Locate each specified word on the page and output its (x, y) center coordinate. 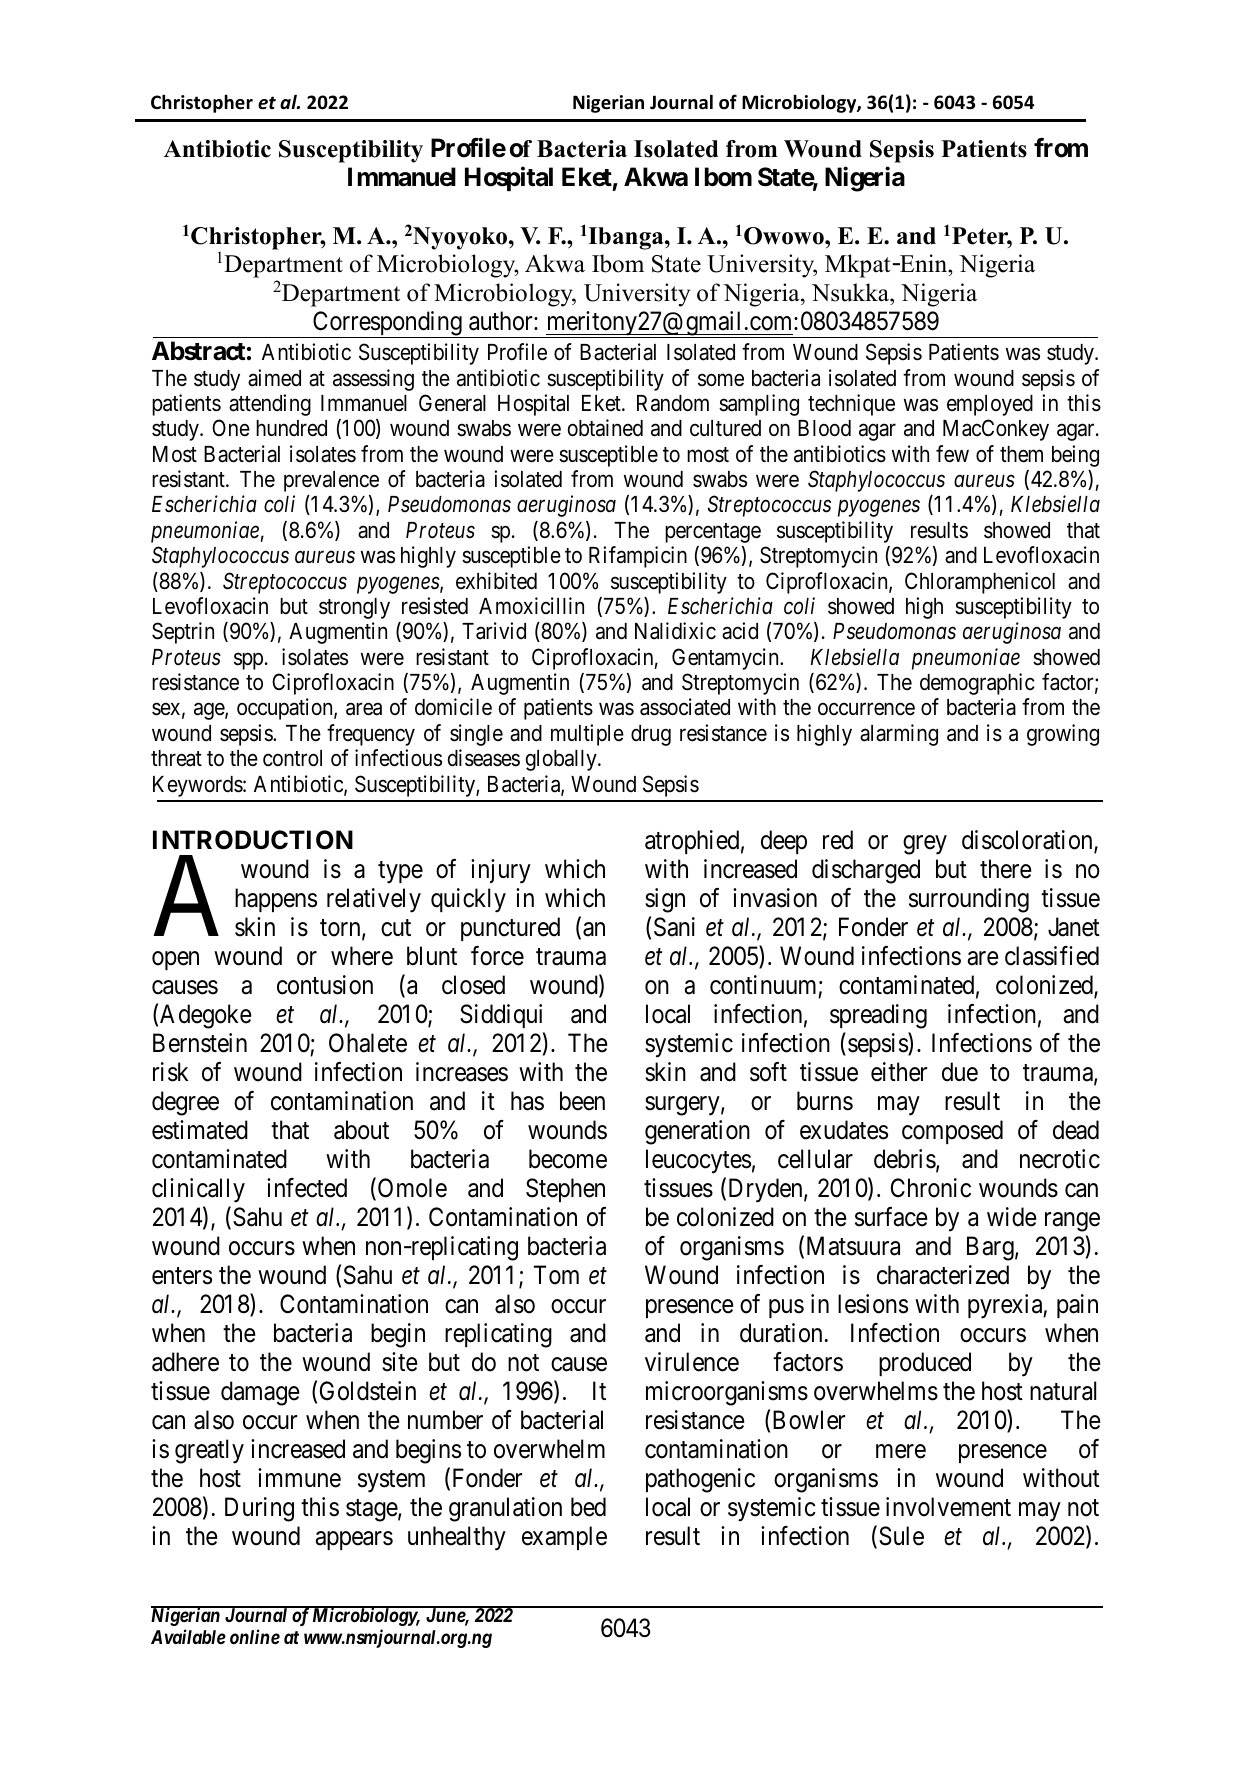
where (362, 956)
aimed (274, 378)
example (564, 1538)
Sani (674, 927)
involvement (948, 1507)
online (255, 1636)
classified (1052, 956)
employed (990, 405)
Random (673, 403)
